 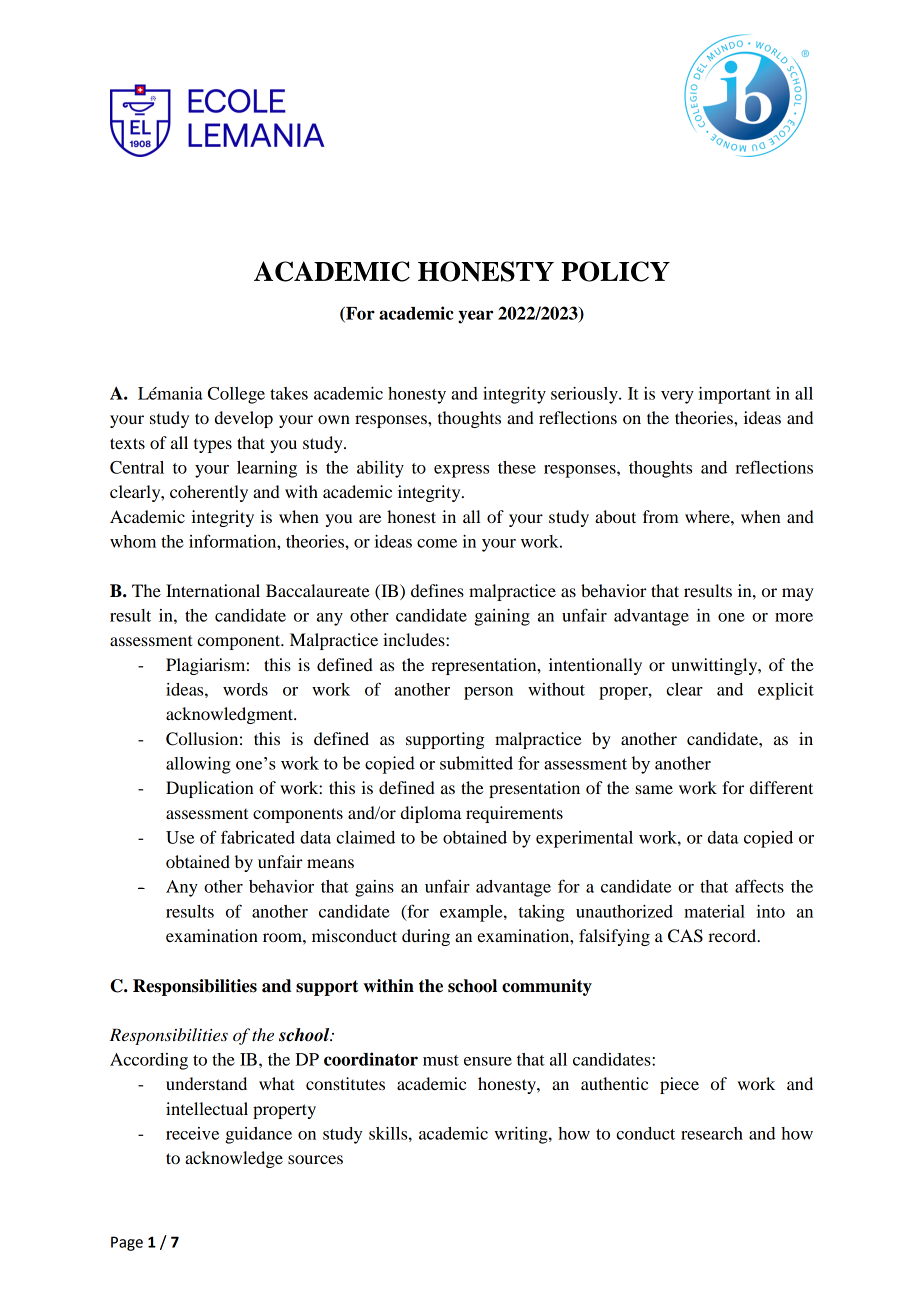 What do you see at coordinates (476, 763) in the screenshot?
I see `submitted` at bounding box center [476, 763].
